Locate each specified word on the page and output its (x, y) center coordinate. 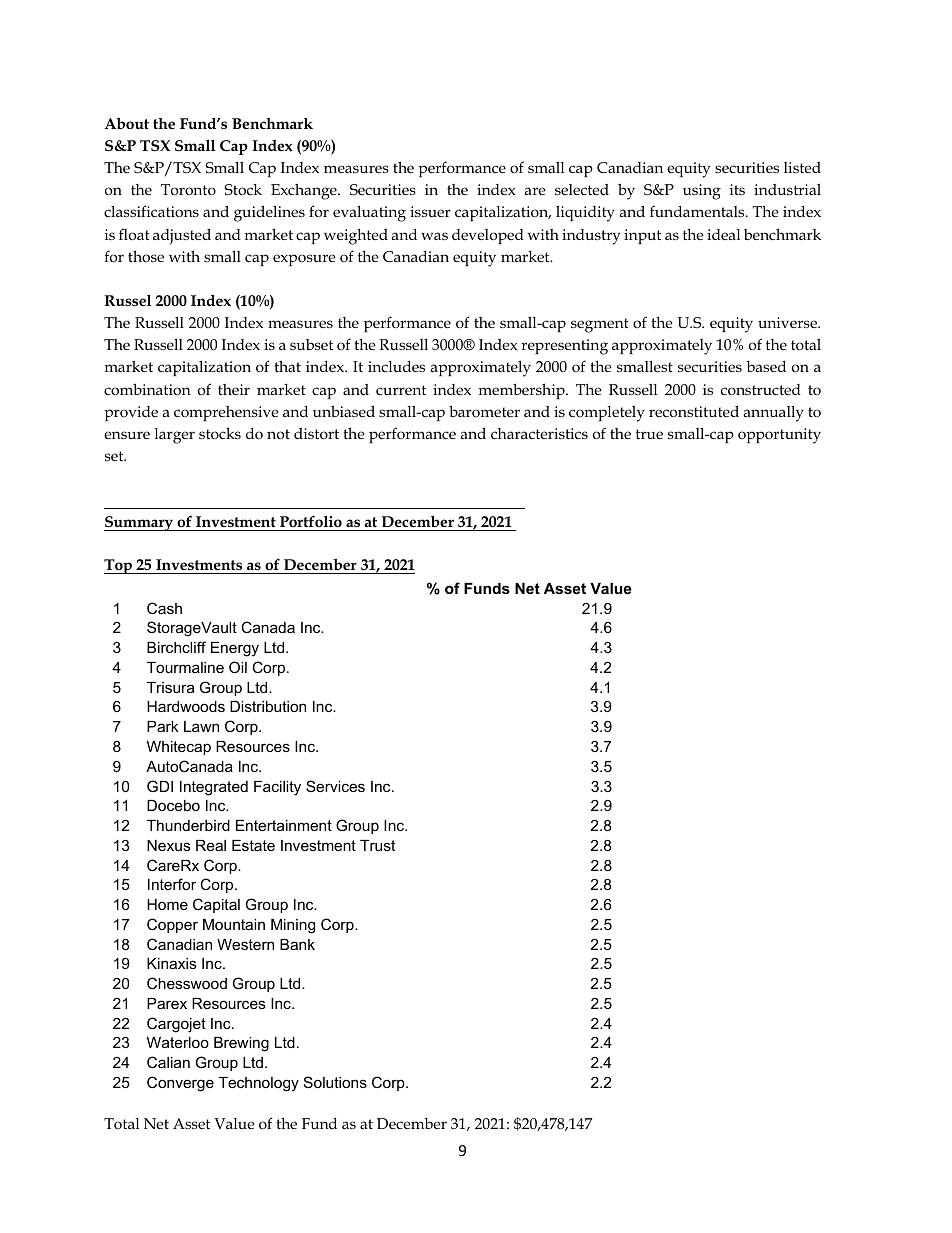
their (234, 389)
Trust (377, 845)
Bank (297, 944)
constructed (761, 390)
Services (335, 786)
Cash (164, 608)
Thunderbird (188, 825)
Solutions (335, 1082)
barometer (484, 411)
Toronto (188, 190)
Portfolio (311, 521)
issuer (430, 211)
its (737, 190)
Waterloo (178, 1042)
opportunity (779, 436)
